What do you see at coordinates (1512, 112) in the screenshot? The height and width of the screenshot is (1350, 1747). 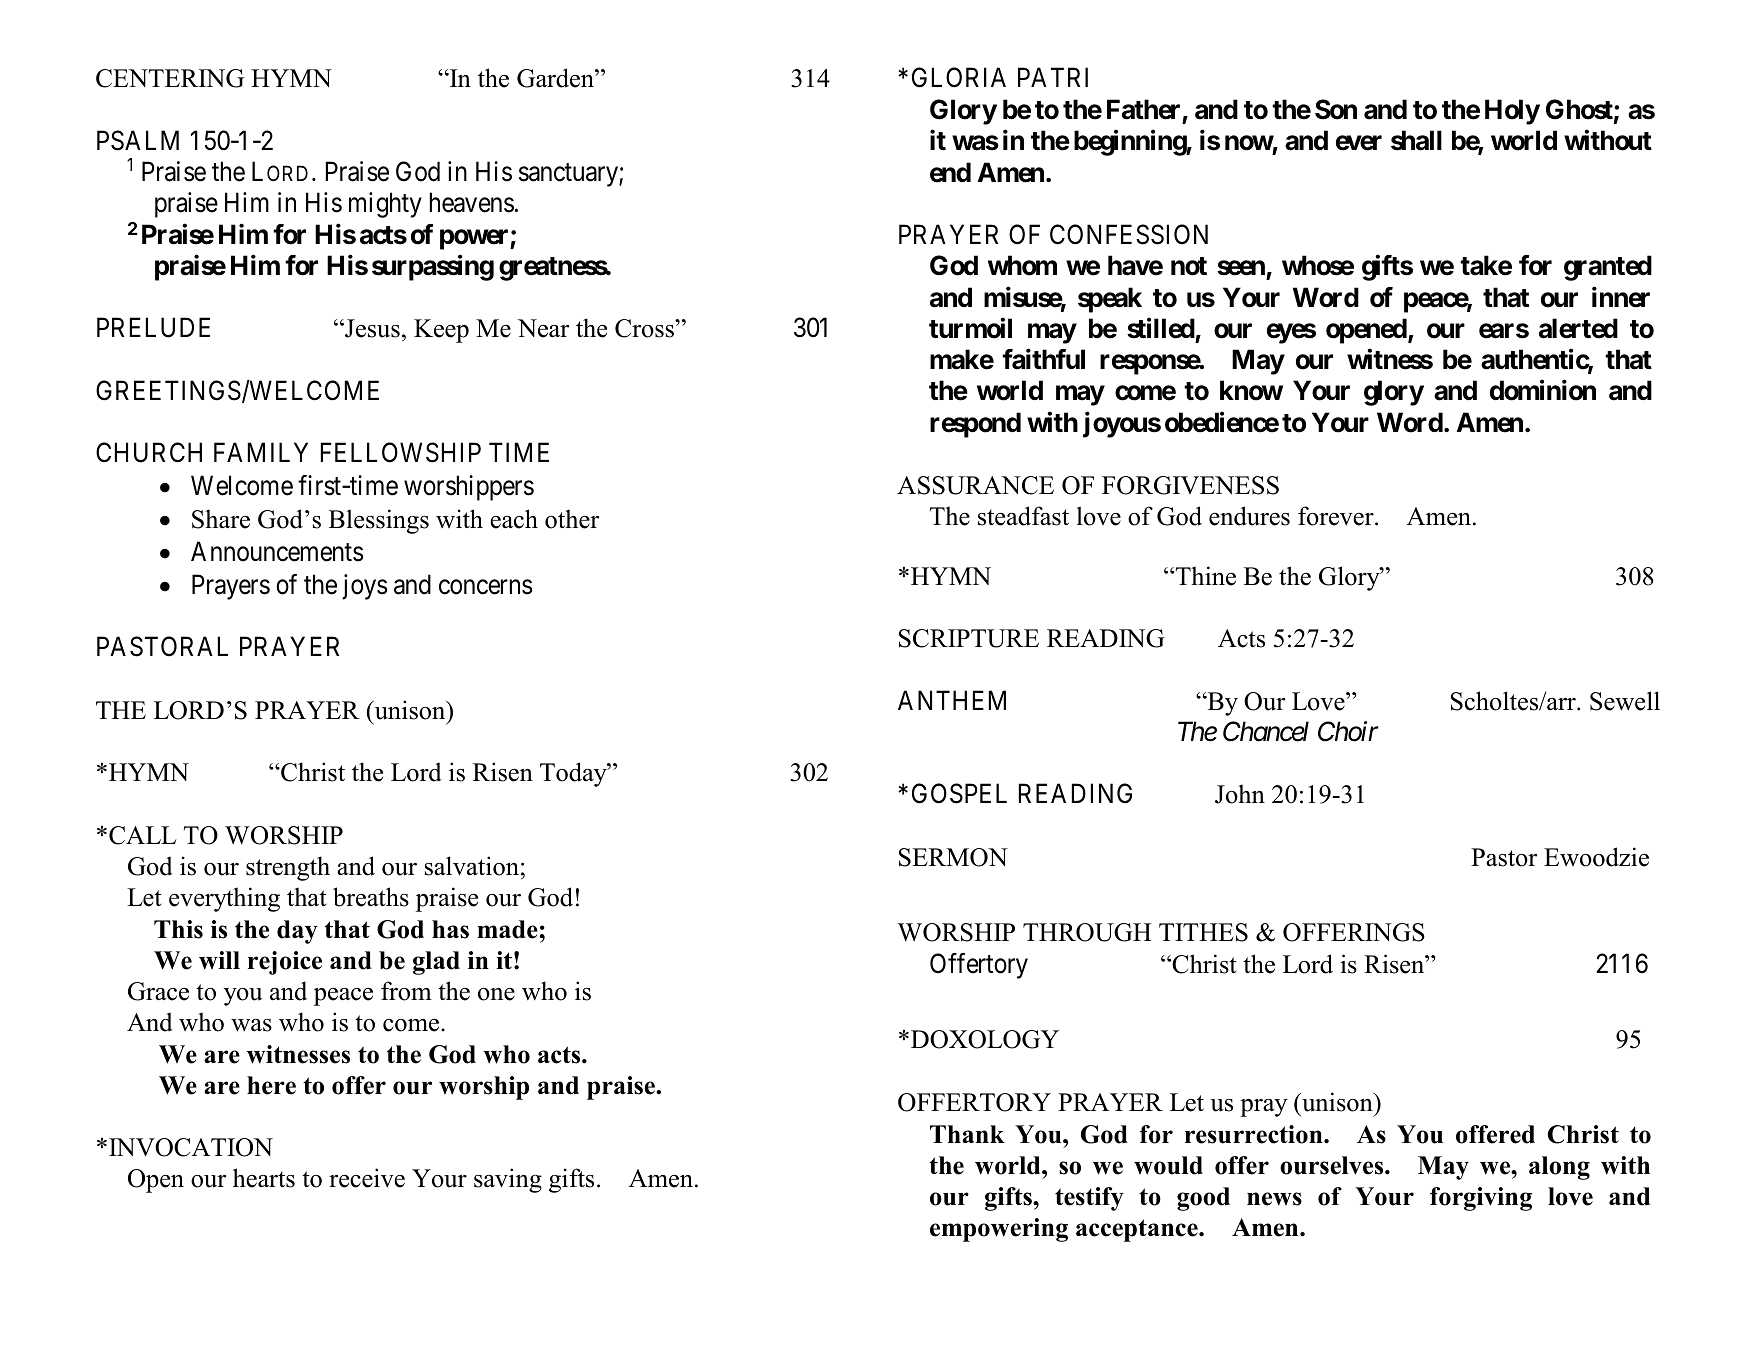 I see `Holy` at bounding box center [1512, 112].
